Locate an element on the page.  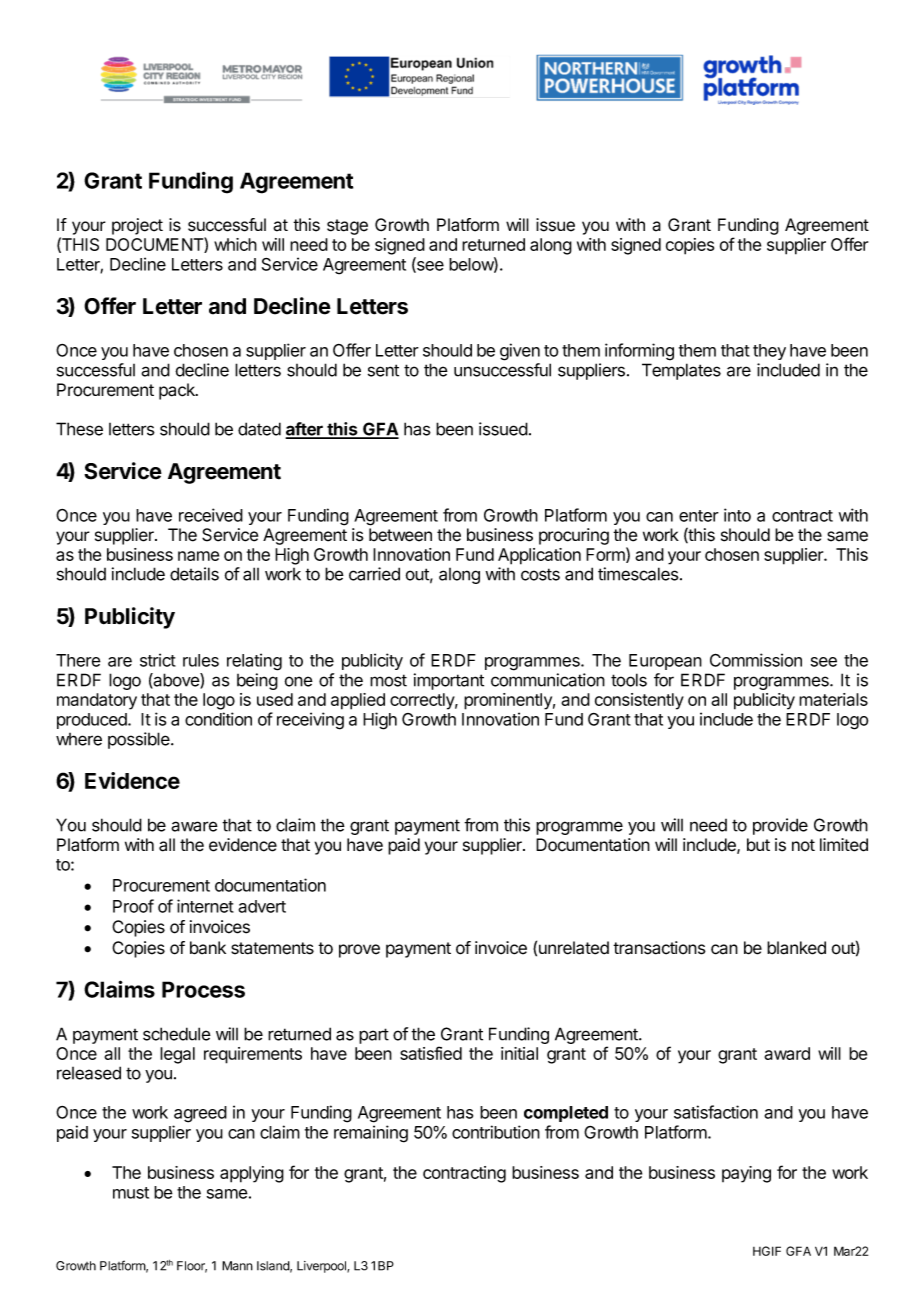
into is located at coordinates (737, 515).
